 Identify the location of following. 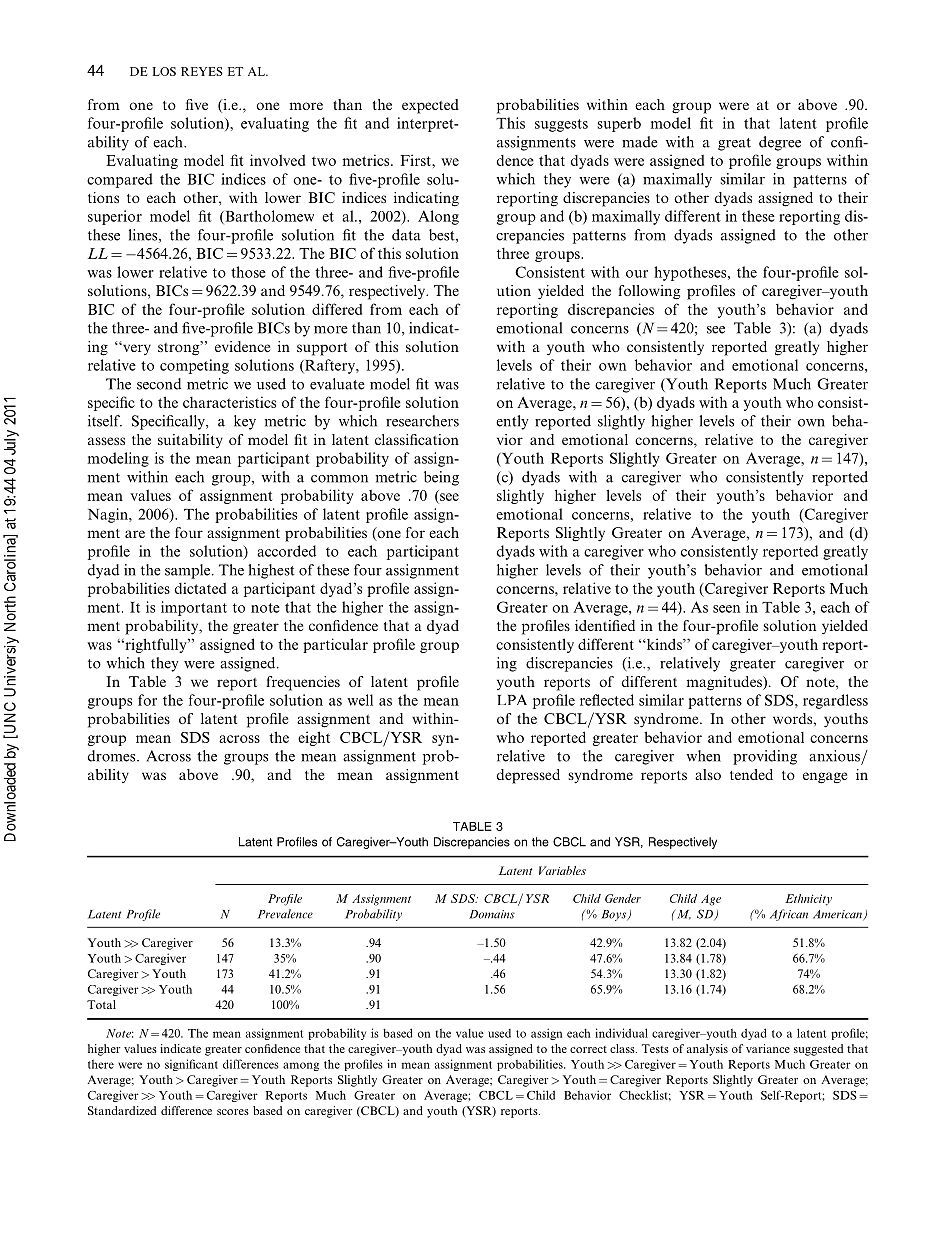
(649, 292).
